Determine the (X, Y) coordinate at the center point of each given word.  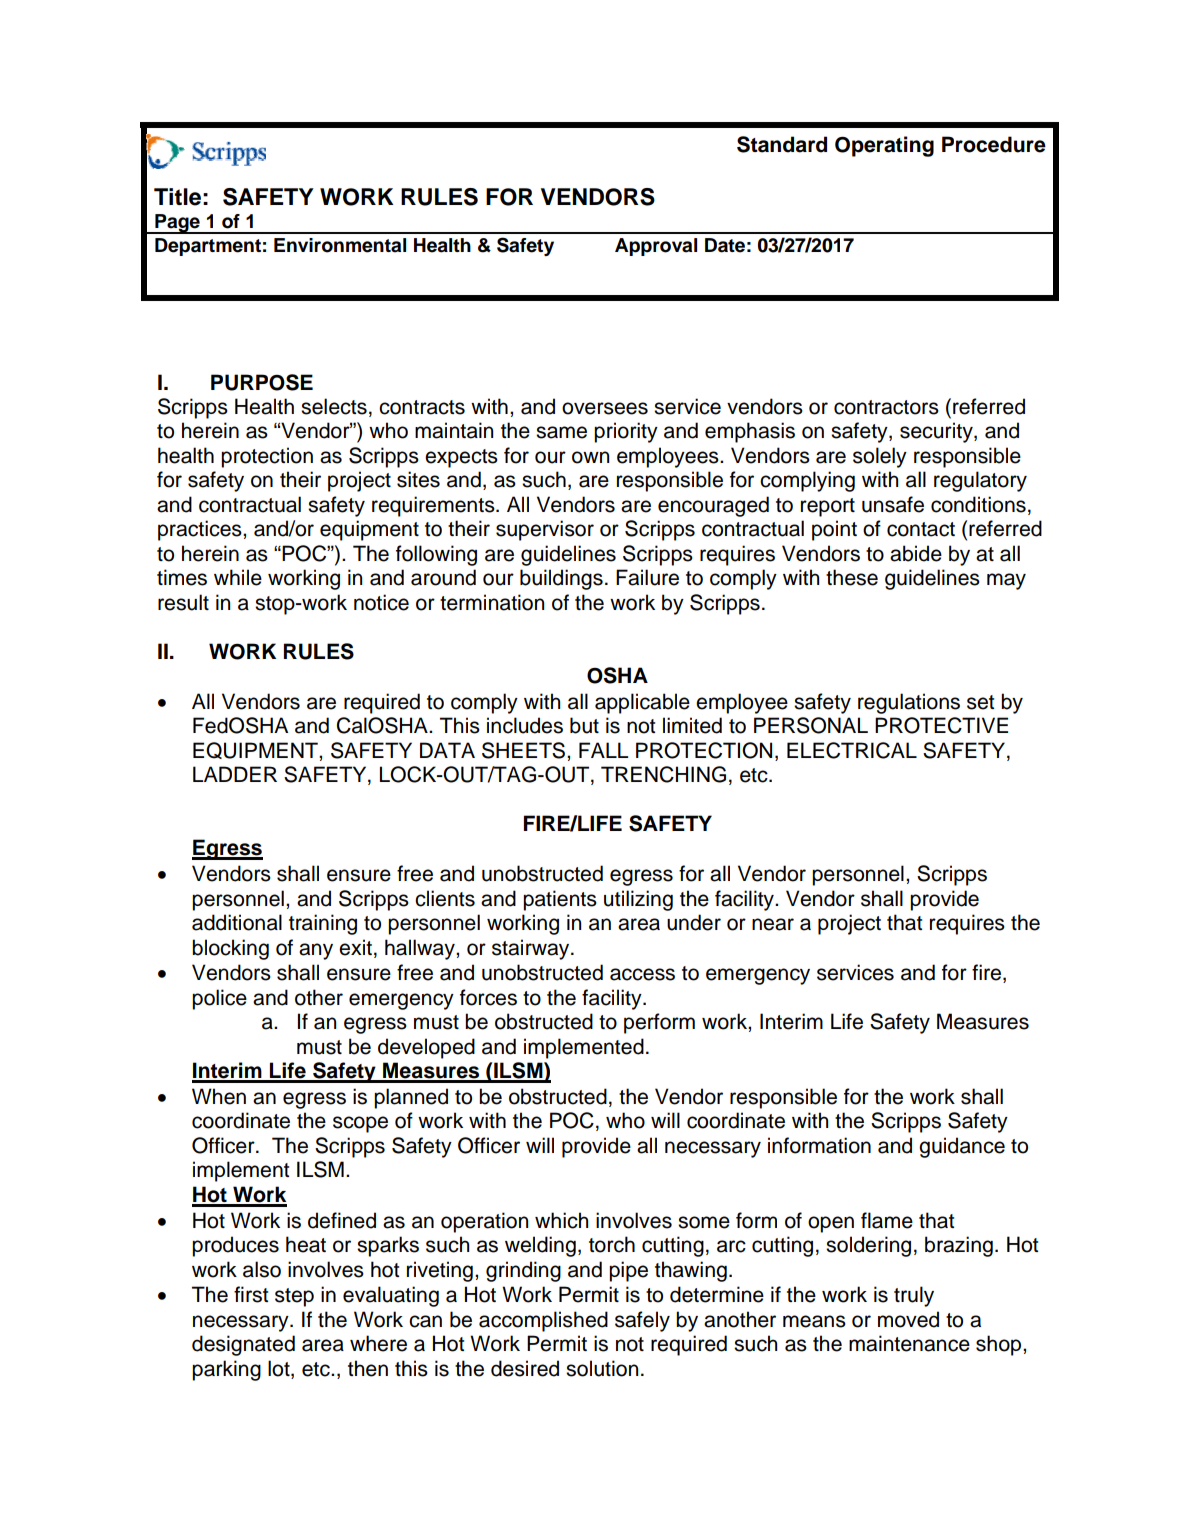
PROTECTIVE (941, 725)
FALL (603, 750)
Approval (656, 247)
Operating (884, 146)
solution (602, 1368)
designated (243, 1345)
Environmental (340, 245)
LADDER (235, 774)
